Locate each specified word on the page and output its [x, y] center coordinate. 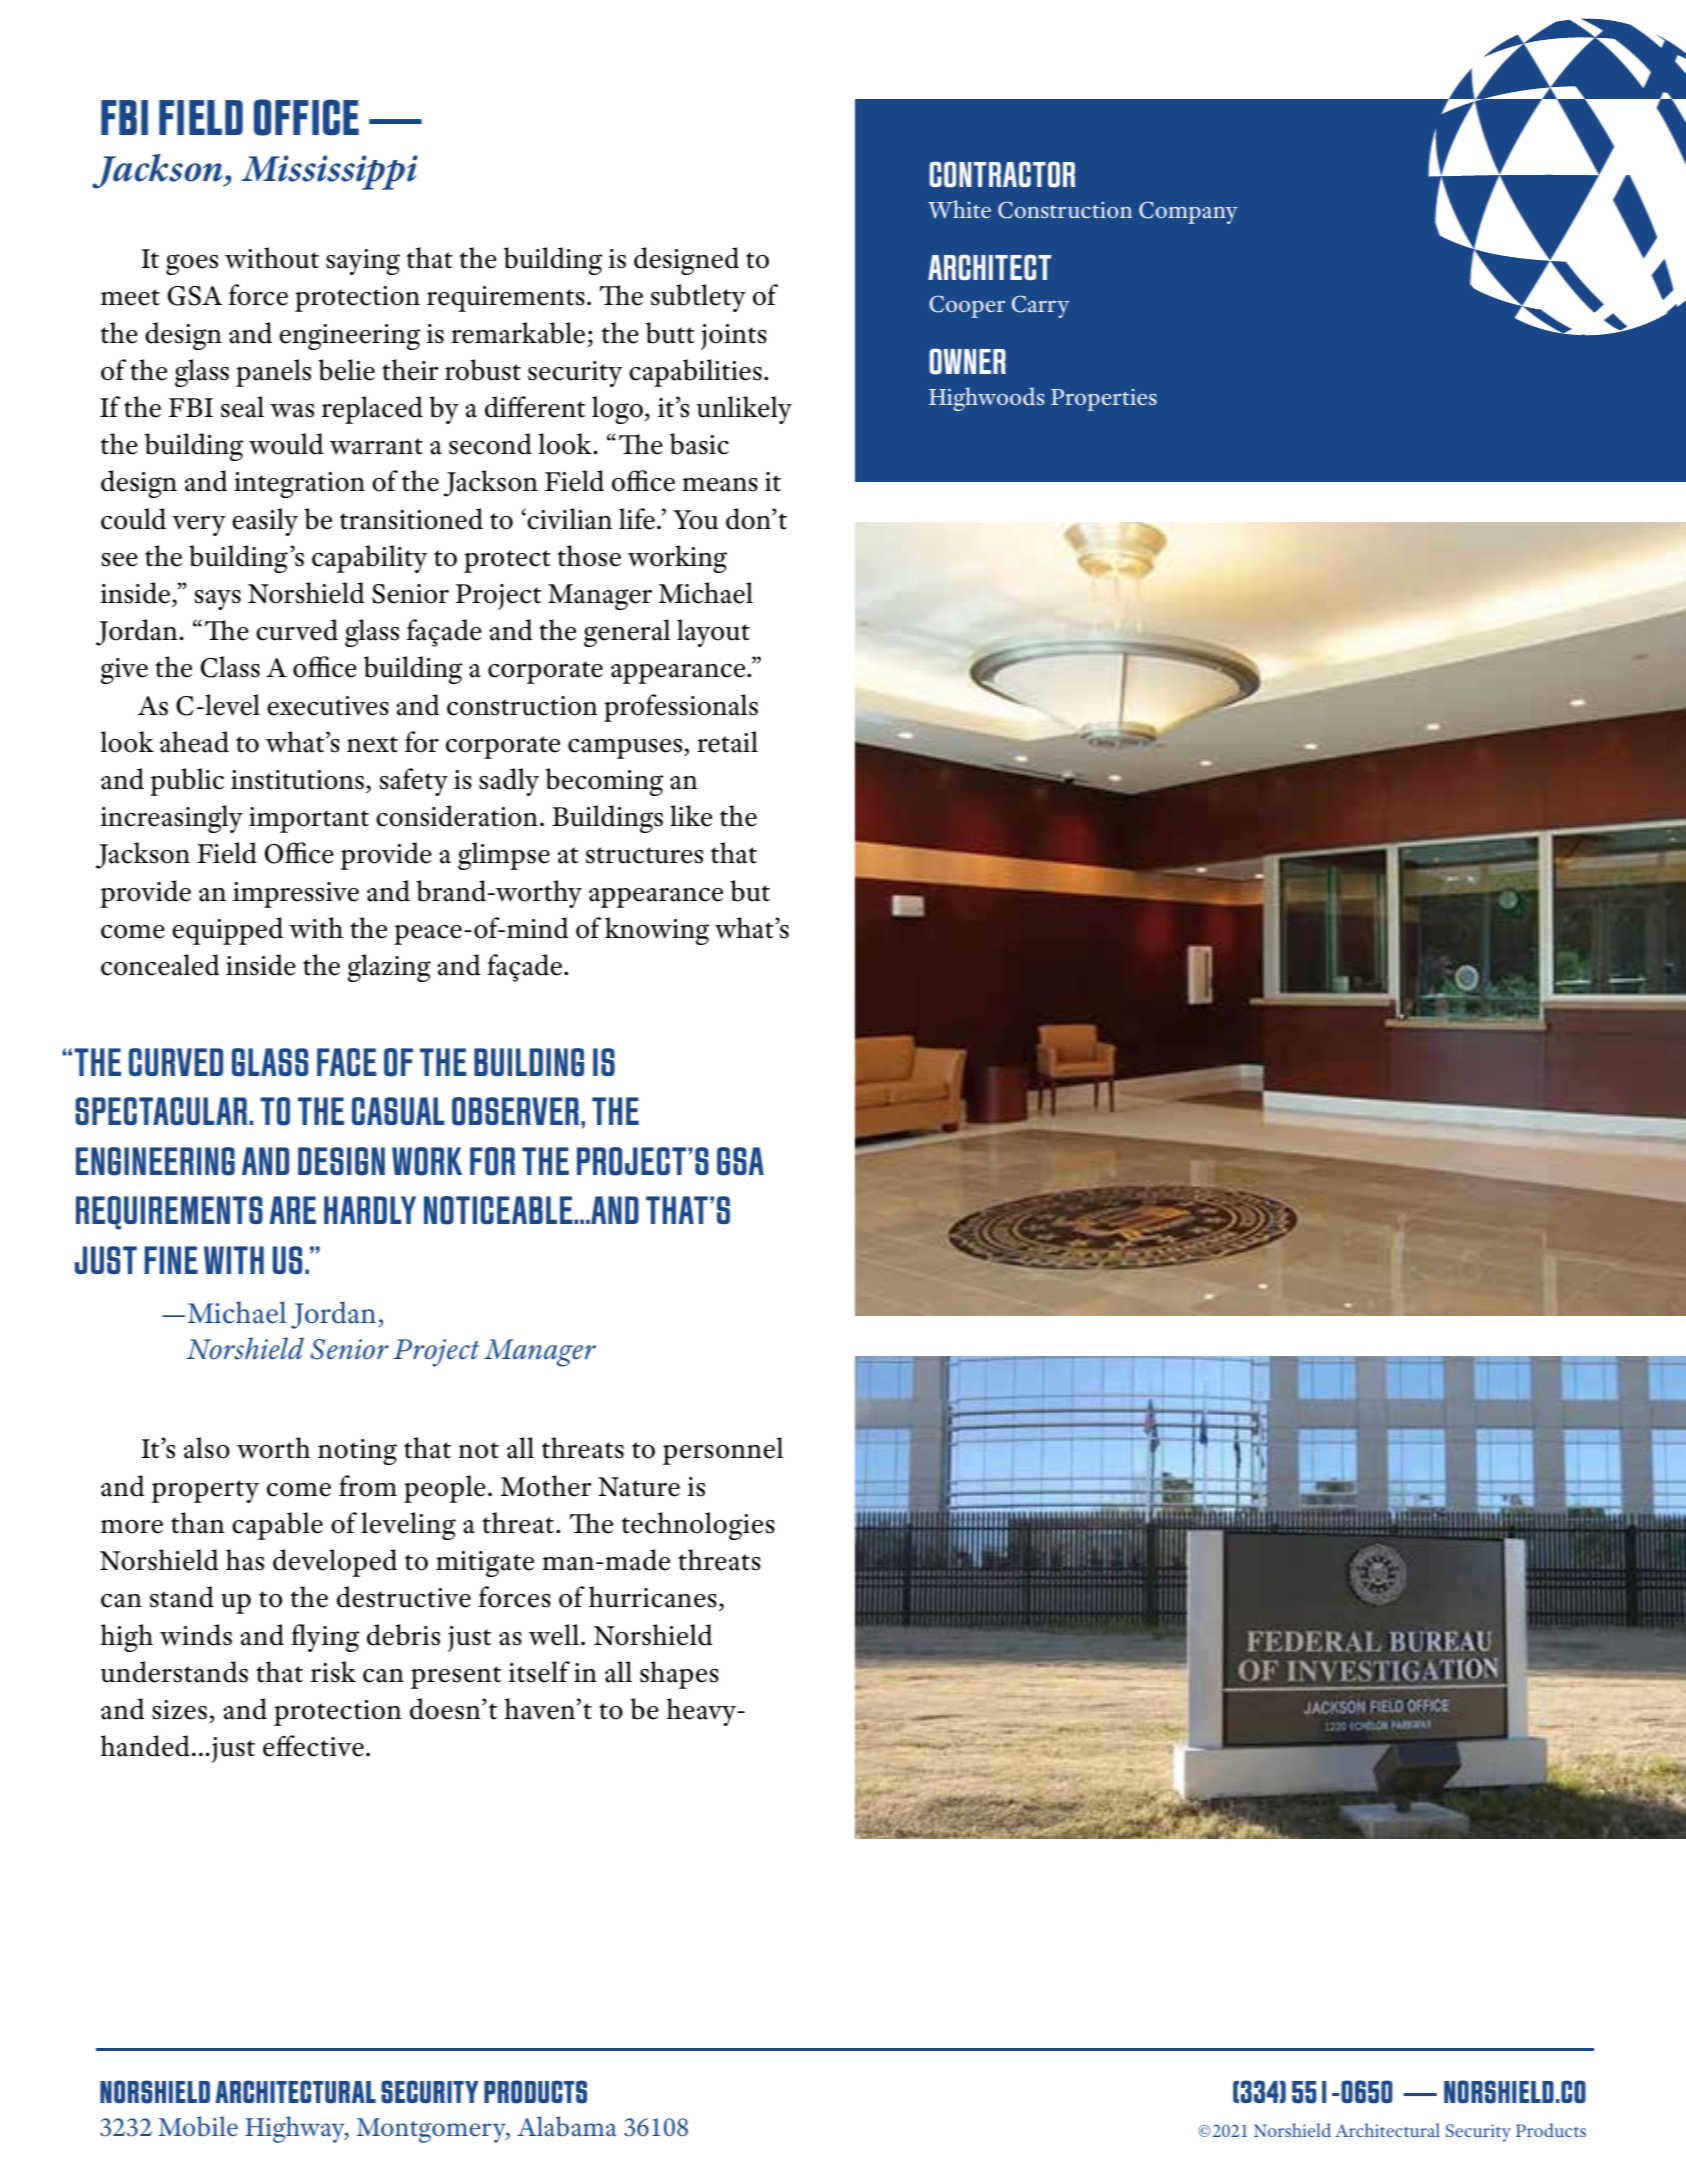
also [207, 1448]
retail [727, 742]
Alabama [567, 2126]
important [309, 820]
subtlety [698, 298]
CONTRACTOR [1002, 174]
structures [644, 855]
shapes [679, 1675]
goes [192, 264]
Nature [639, 1487]
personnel [723, 1451]
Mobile [198, 2126]
